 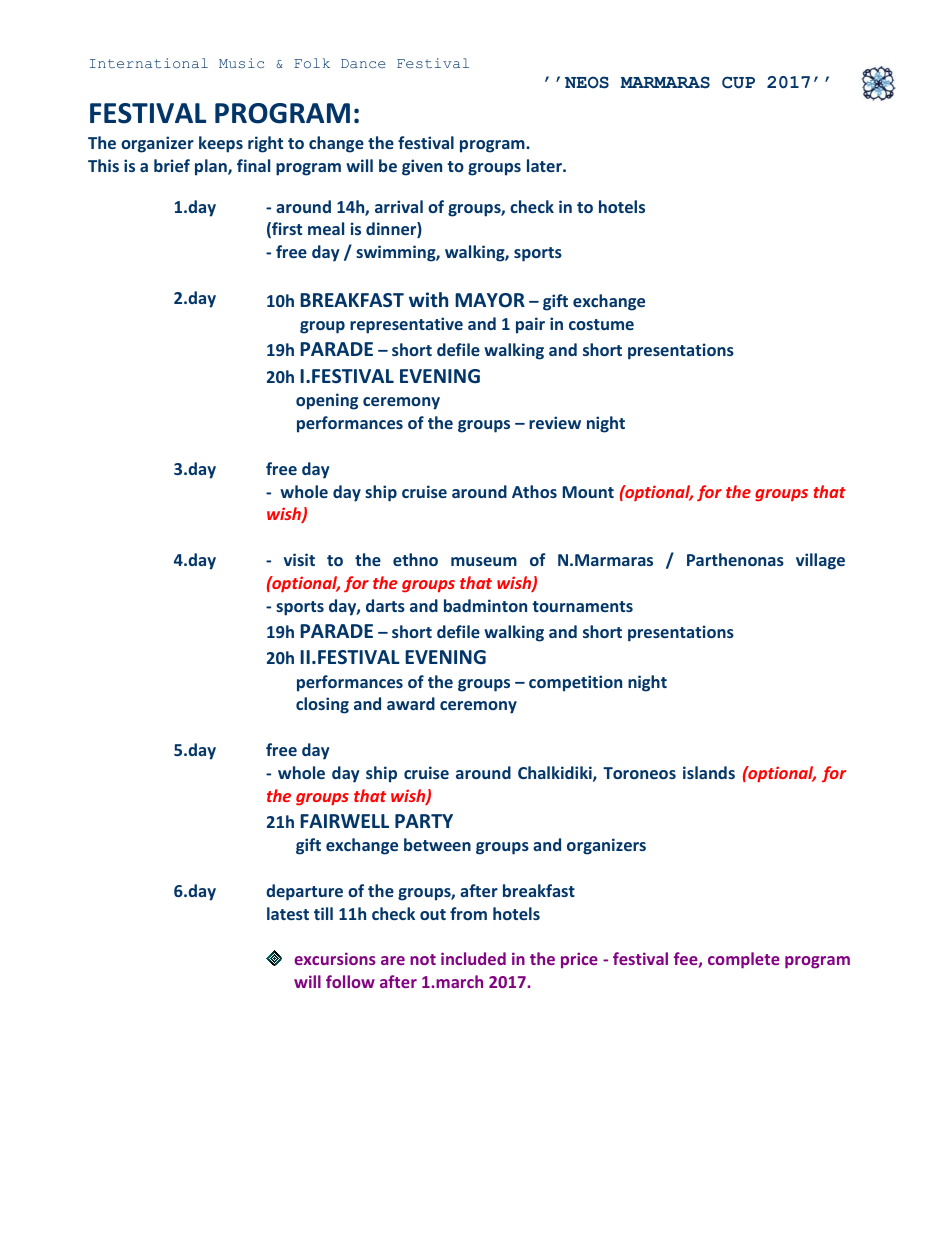 I want to click on complete, so click(x=744, y=960).
